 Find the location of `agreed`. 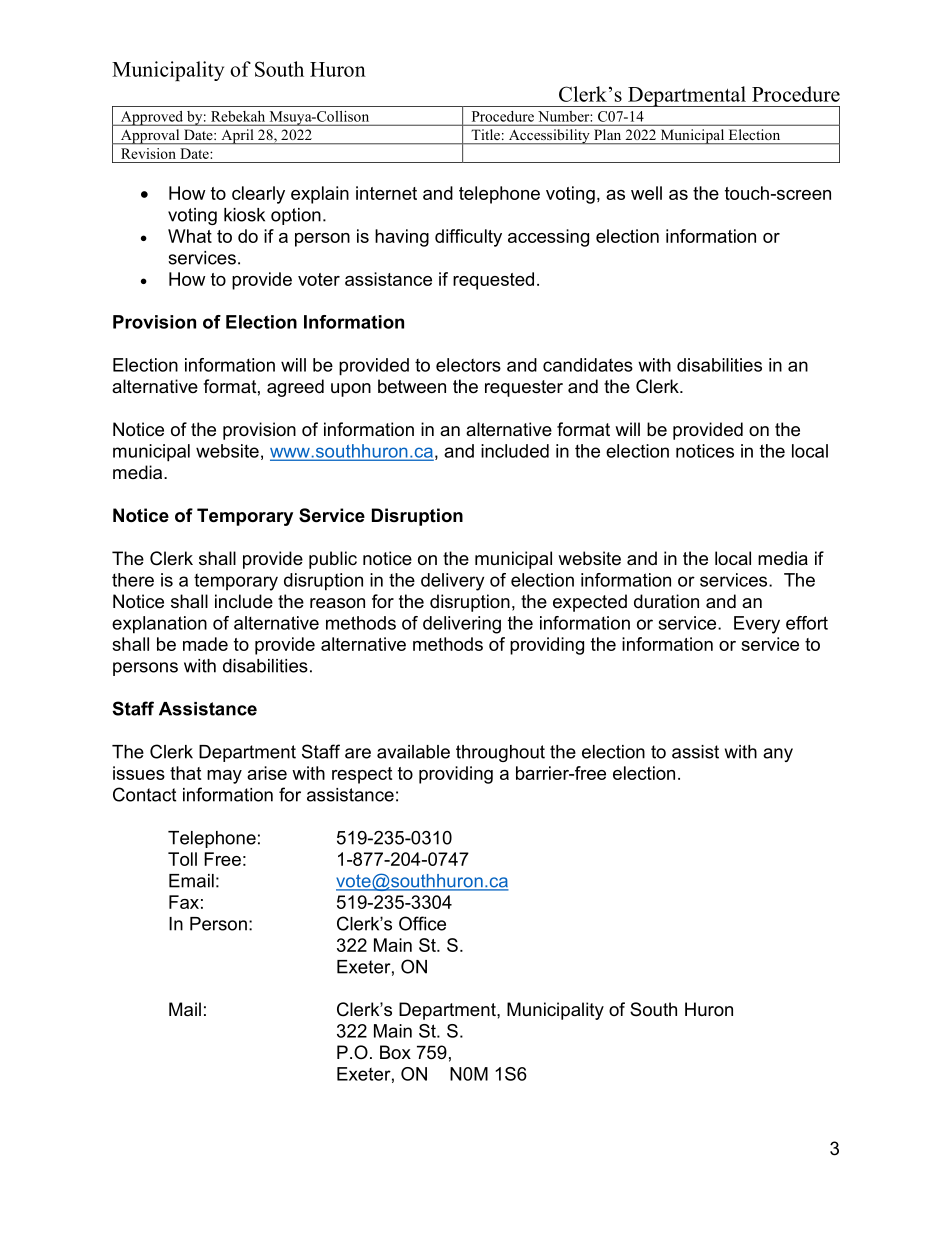

agreed is located at coordinates (295, 388).
